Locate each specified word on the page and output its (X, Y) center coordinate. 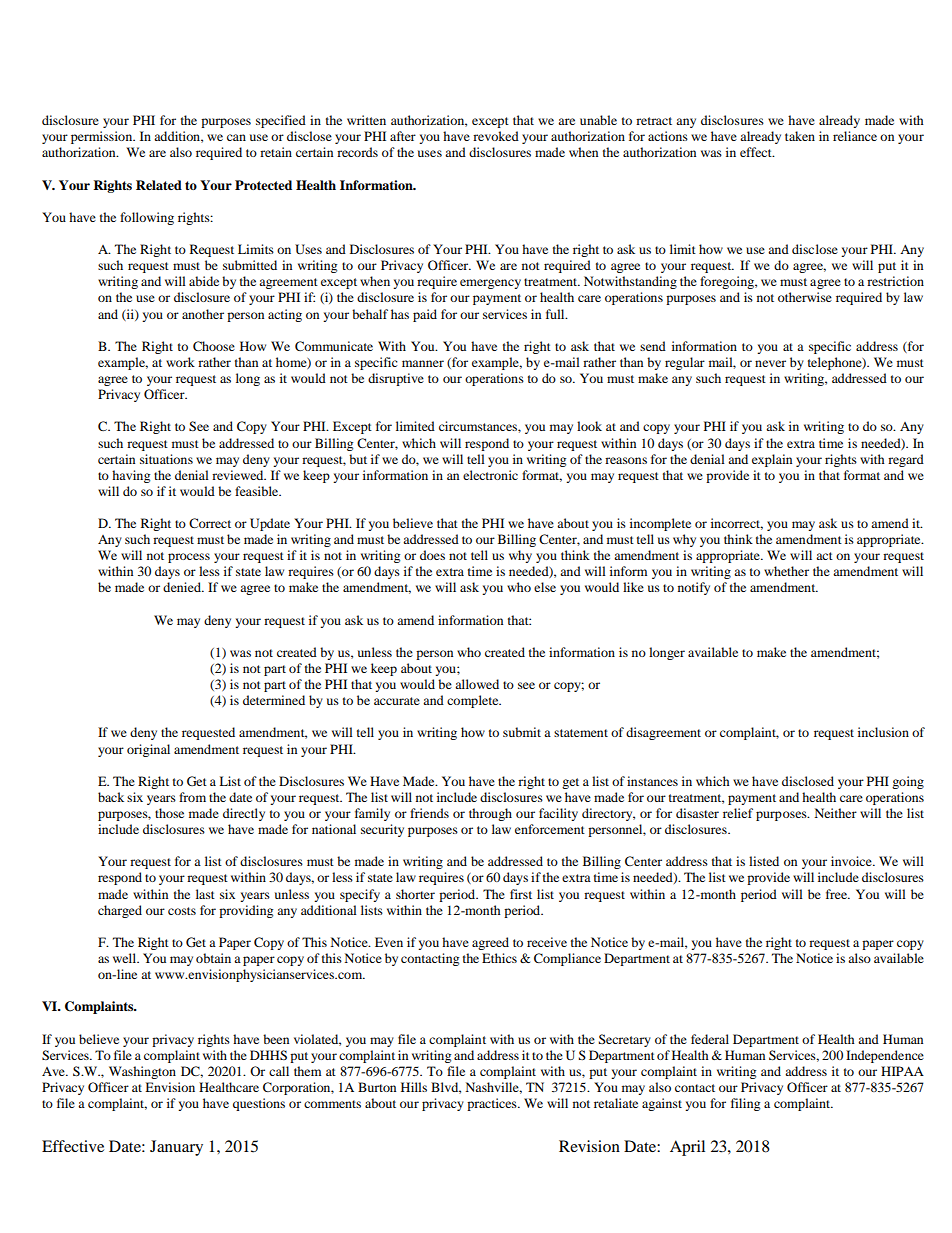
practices (493, 1104)
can (236, 137)
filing (745, 1104)
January (176, 1148)
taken (800, 136)
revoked (496, 136)
